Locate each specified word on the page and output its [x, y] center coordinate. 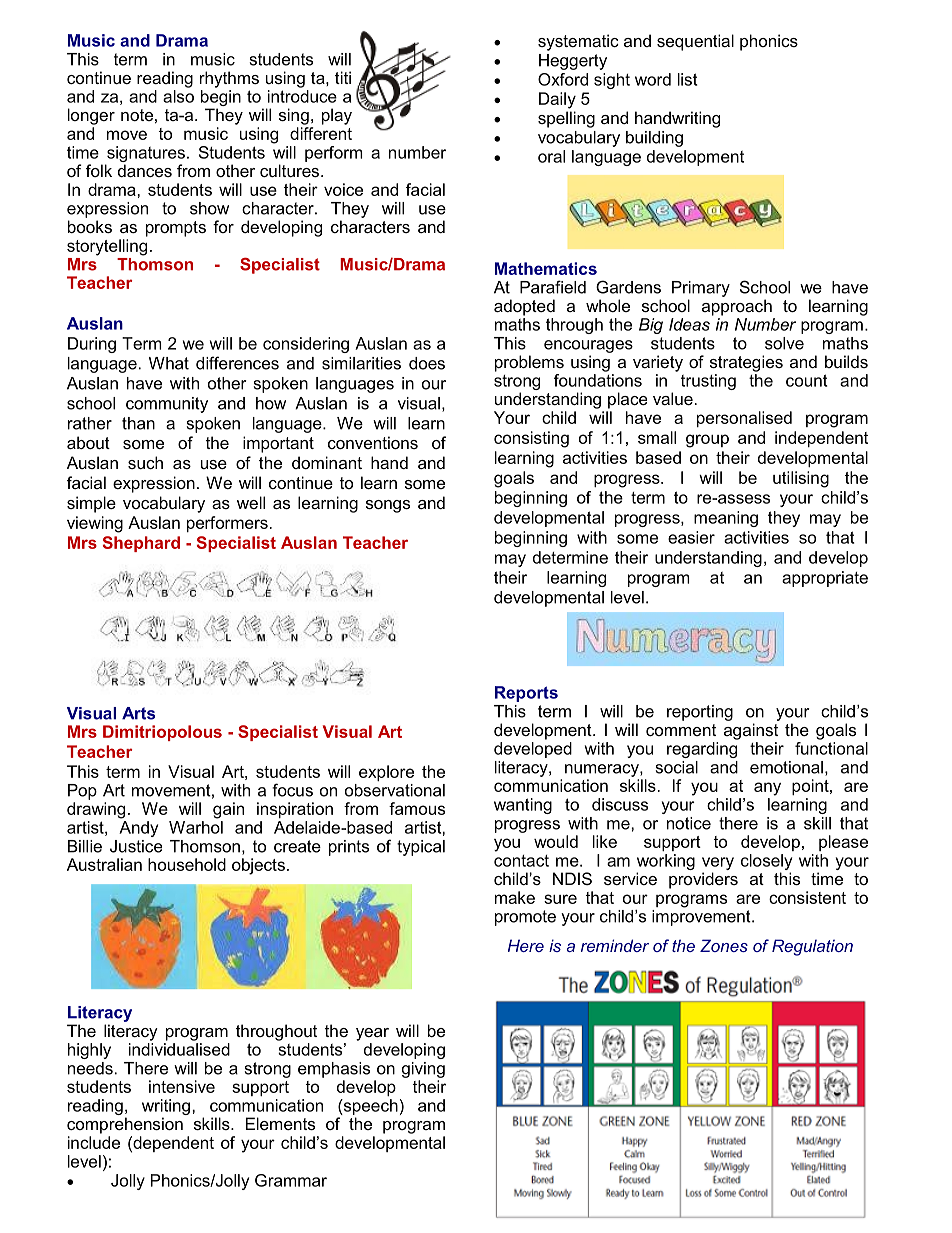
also [178, 95]
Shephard [141, 544]
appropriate [825, 579]
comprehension [125, 1125]
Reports [526, 694]
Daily [557, 100]
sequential [695, 42]
